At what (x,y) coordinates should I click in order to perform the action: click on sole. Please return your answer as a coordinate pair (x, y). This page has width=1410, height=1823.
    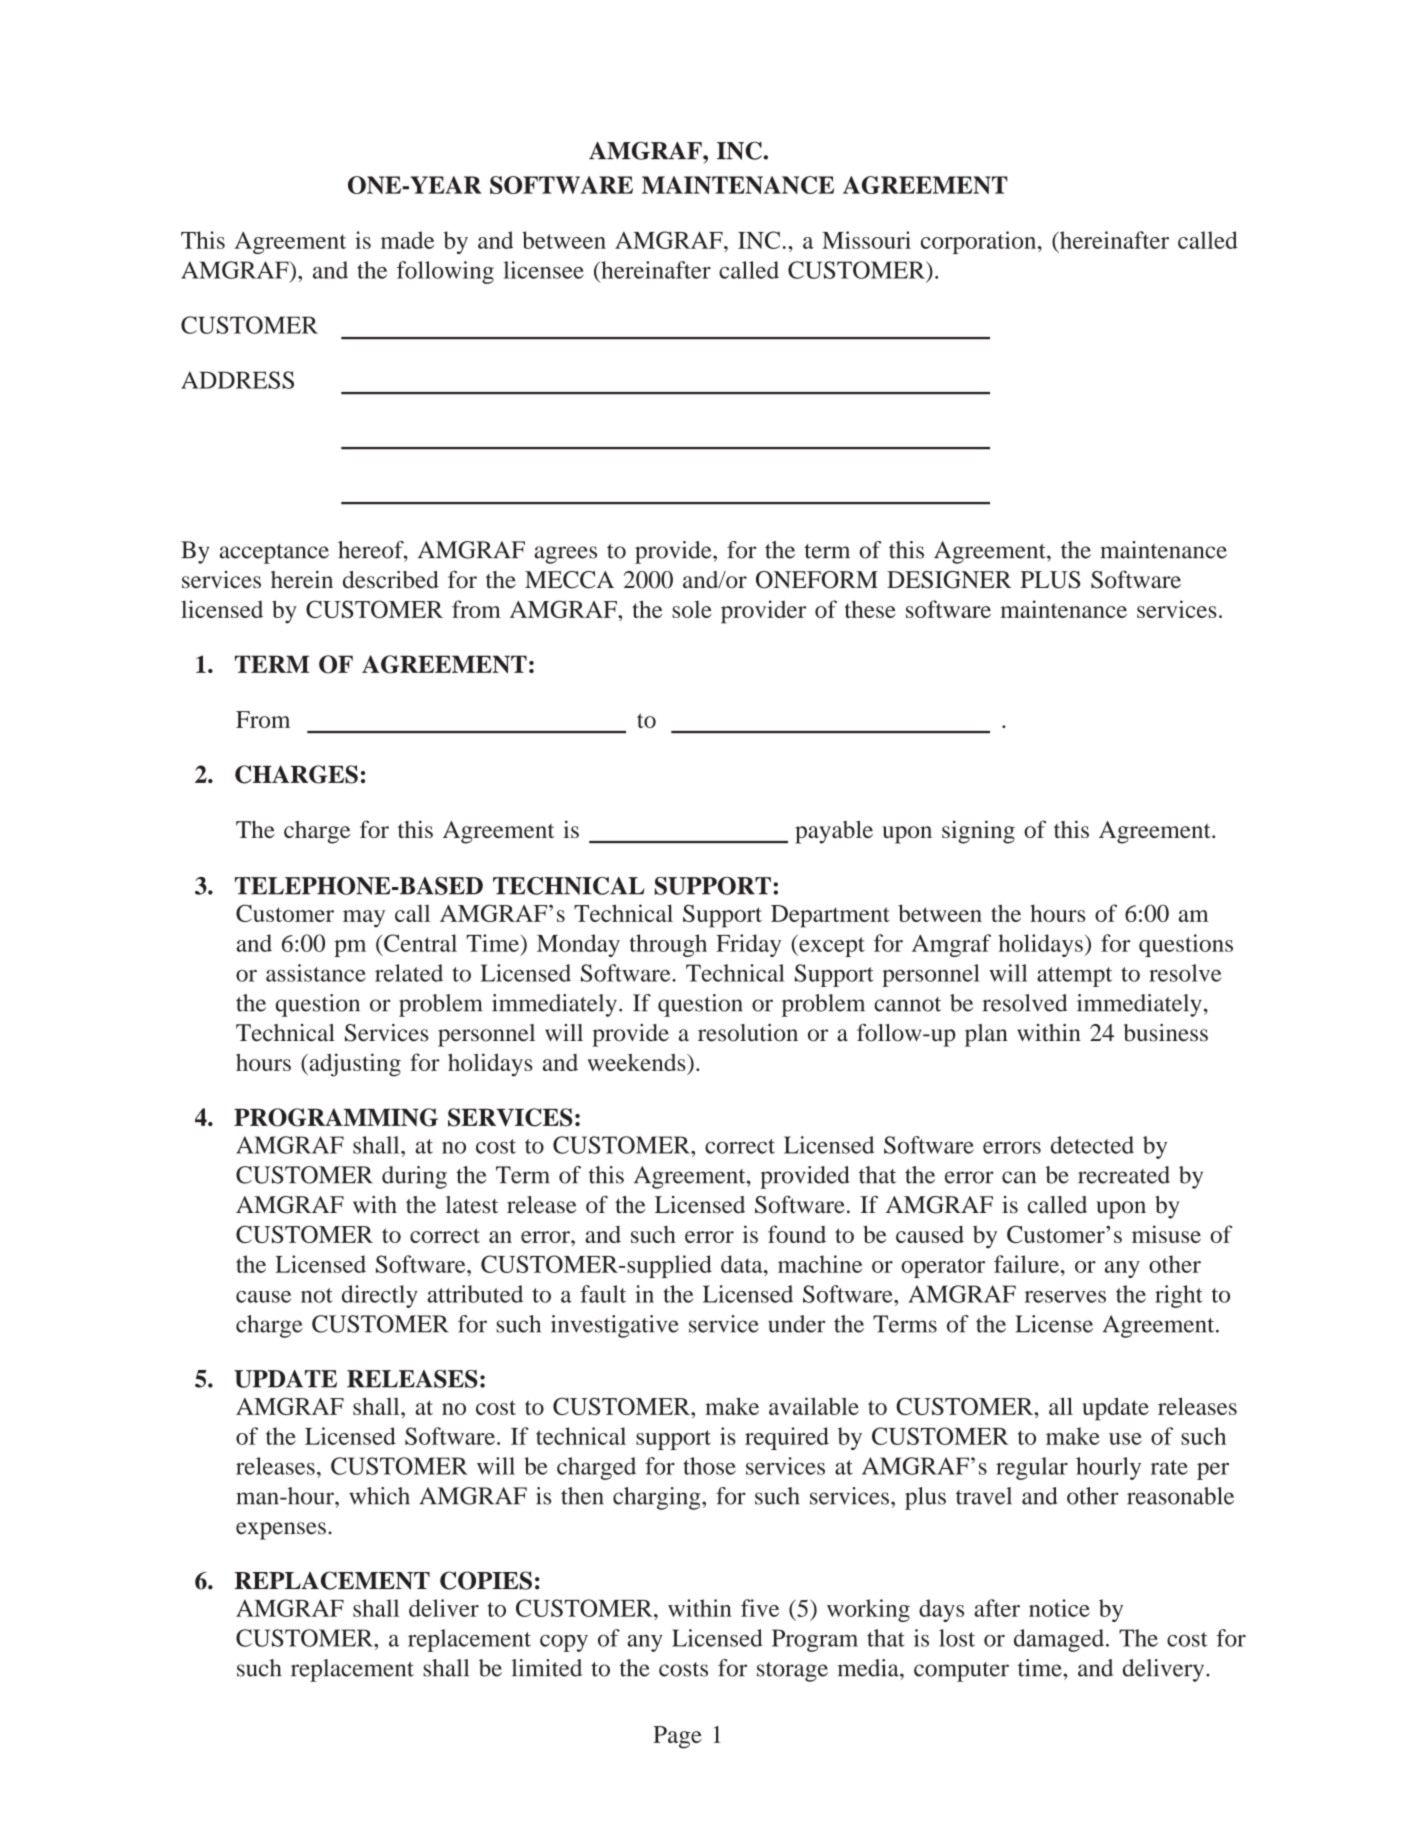
    Looking at the image, I should click on (692, 609).
